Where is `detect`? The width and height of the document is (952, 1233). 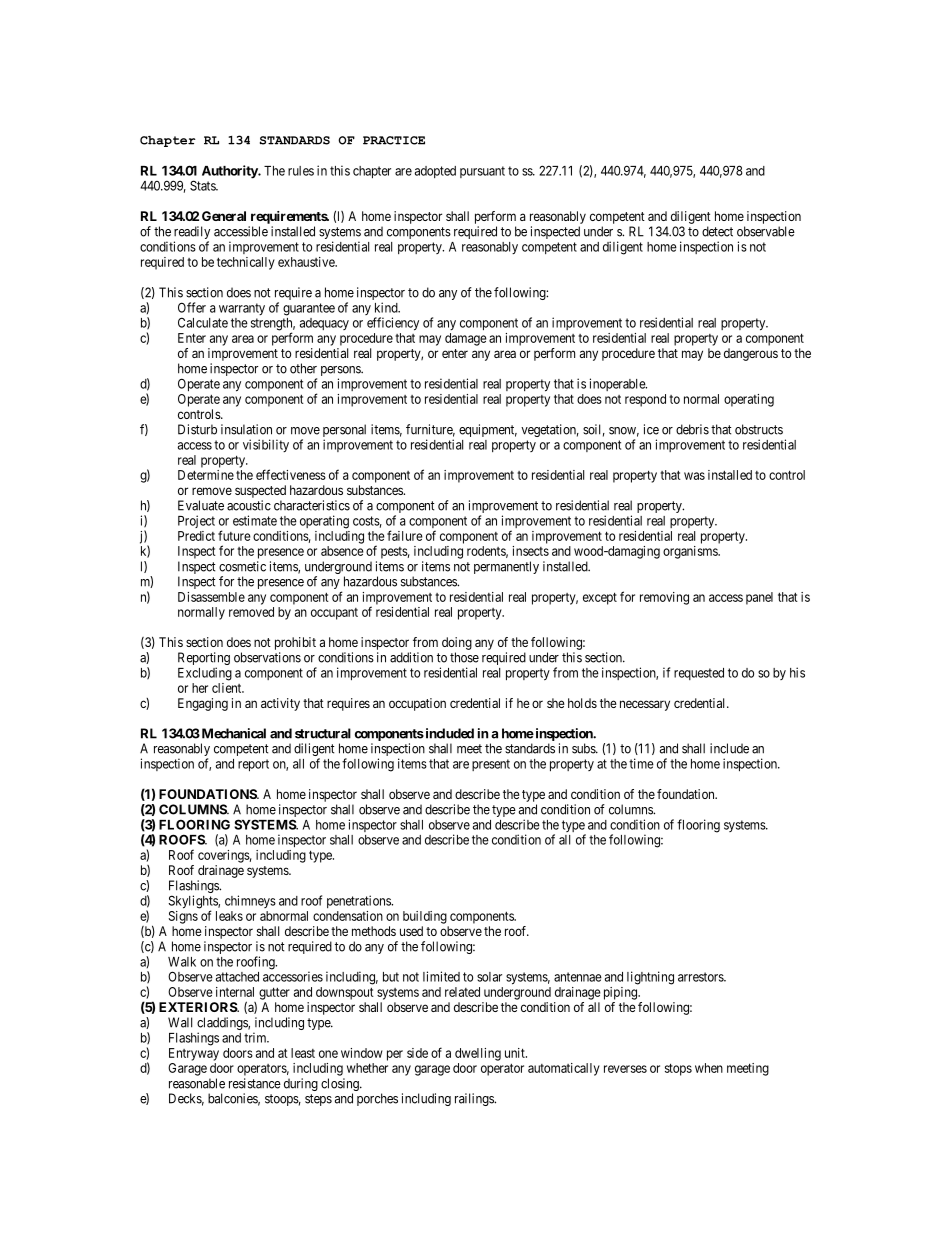 detect is located at coordinates (717, 231).
